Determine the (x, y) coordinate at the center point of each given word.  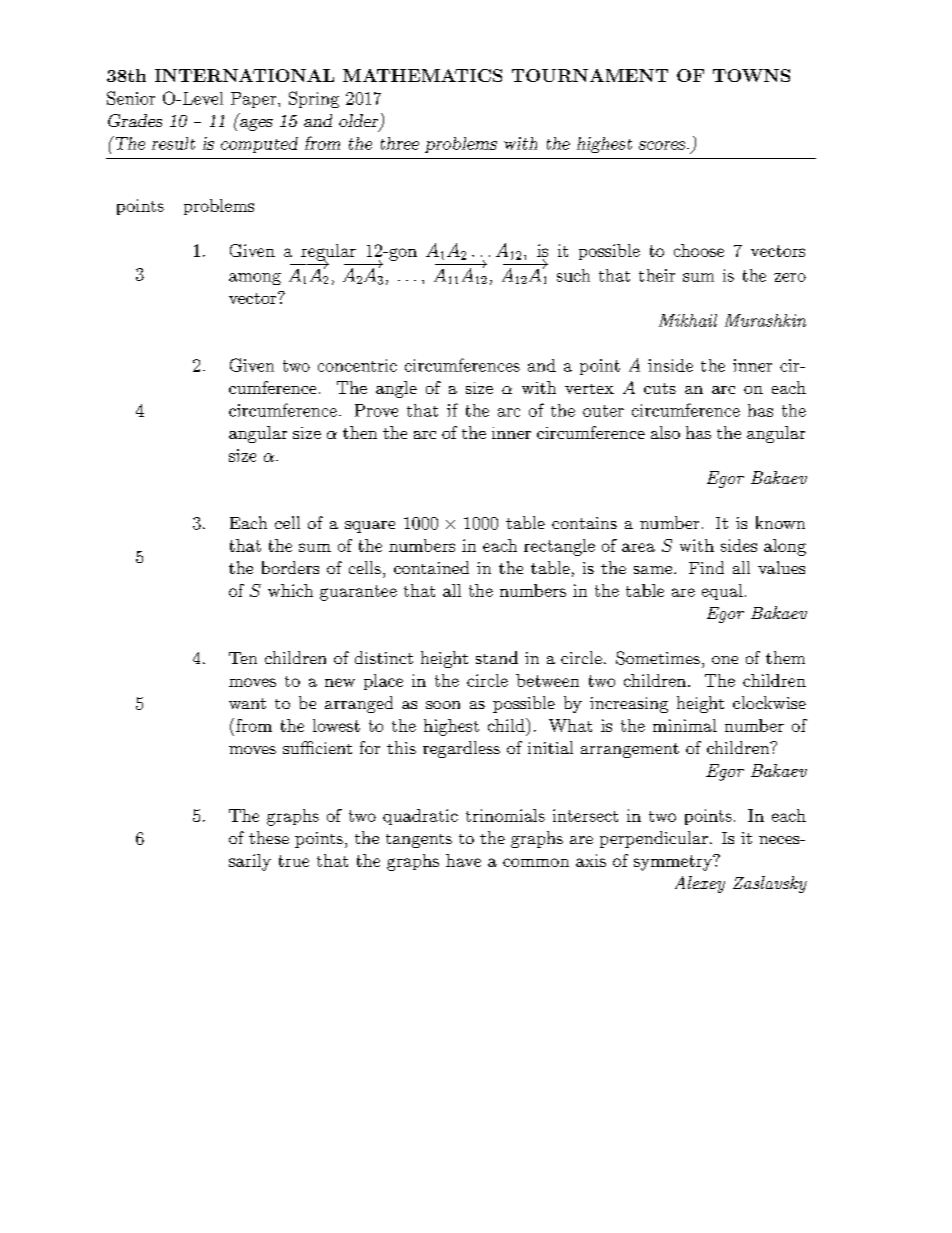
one (725, 660)
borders (290, 567)
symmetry (674, 863)
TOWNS (751, 75)
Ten (243, 658)
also (665, 432)
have (463, 860)
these (269, 837)
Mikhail (688, 320)
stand (497, 657)
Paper (255, 100)
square (370, 527)
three (400, 143)
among (255, 279)
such (573, 275)
